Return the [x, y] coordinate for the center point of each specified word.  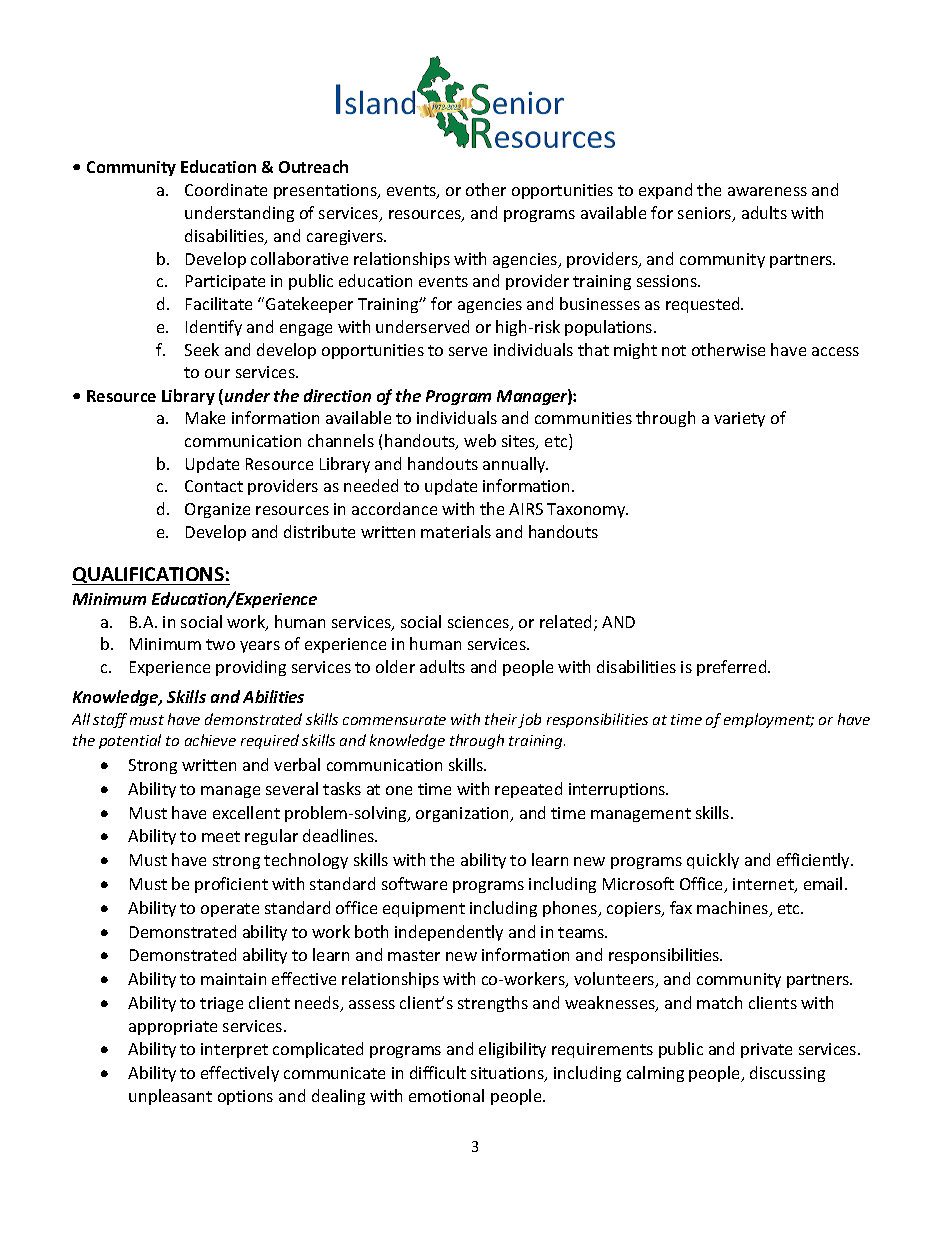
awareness [767, 191]
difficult [438, 1072]
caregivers [346, 237]
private [766, 1050]
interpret [234, 1050]
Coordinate [226, 189]
